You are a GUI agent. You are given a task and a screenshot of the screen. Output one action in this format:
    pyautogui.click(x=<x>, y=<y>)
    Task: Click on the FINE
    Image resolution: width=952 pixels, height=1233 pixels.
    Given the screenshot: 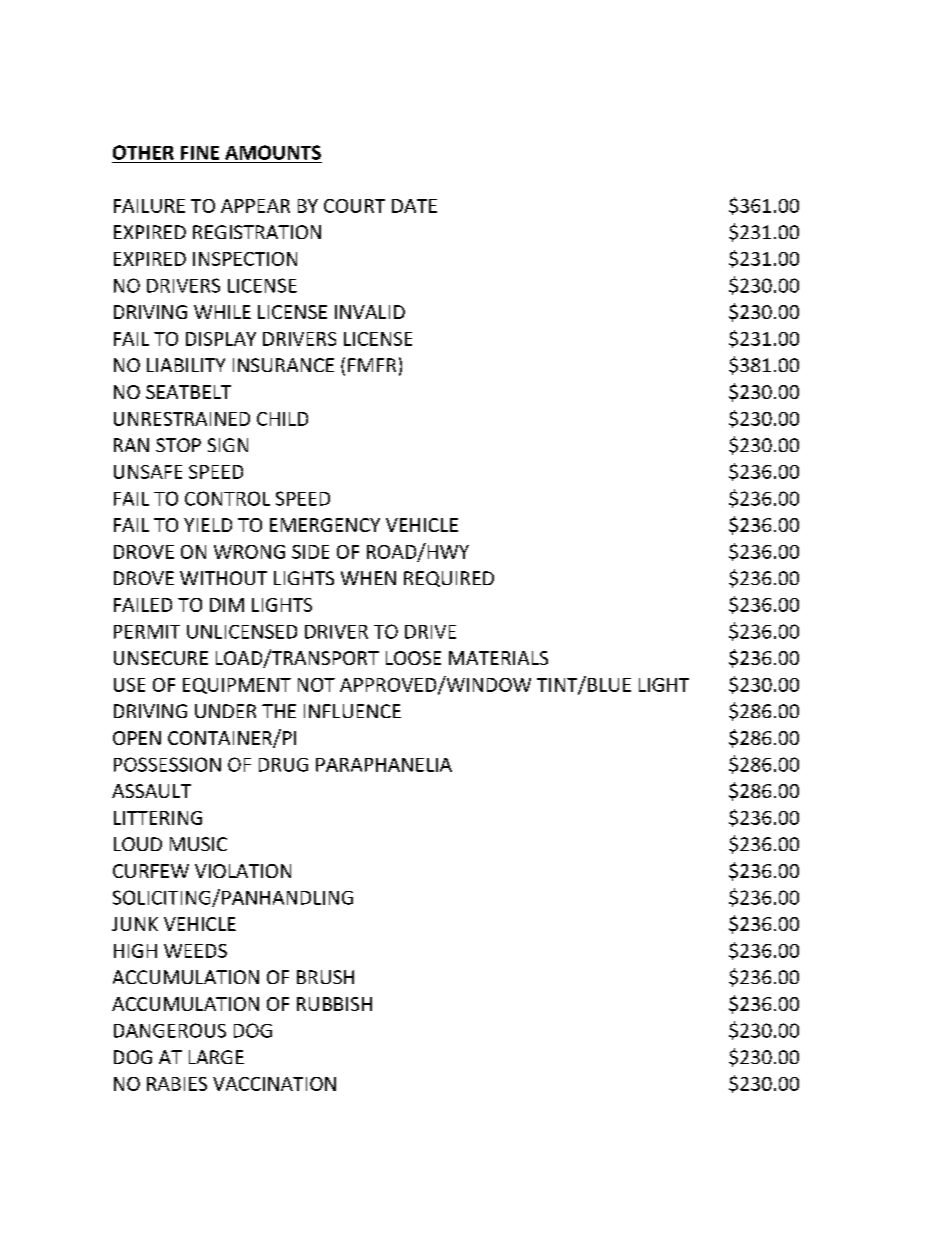 What is the action you would take?
    pyautogui.click(x=200, y=153)
